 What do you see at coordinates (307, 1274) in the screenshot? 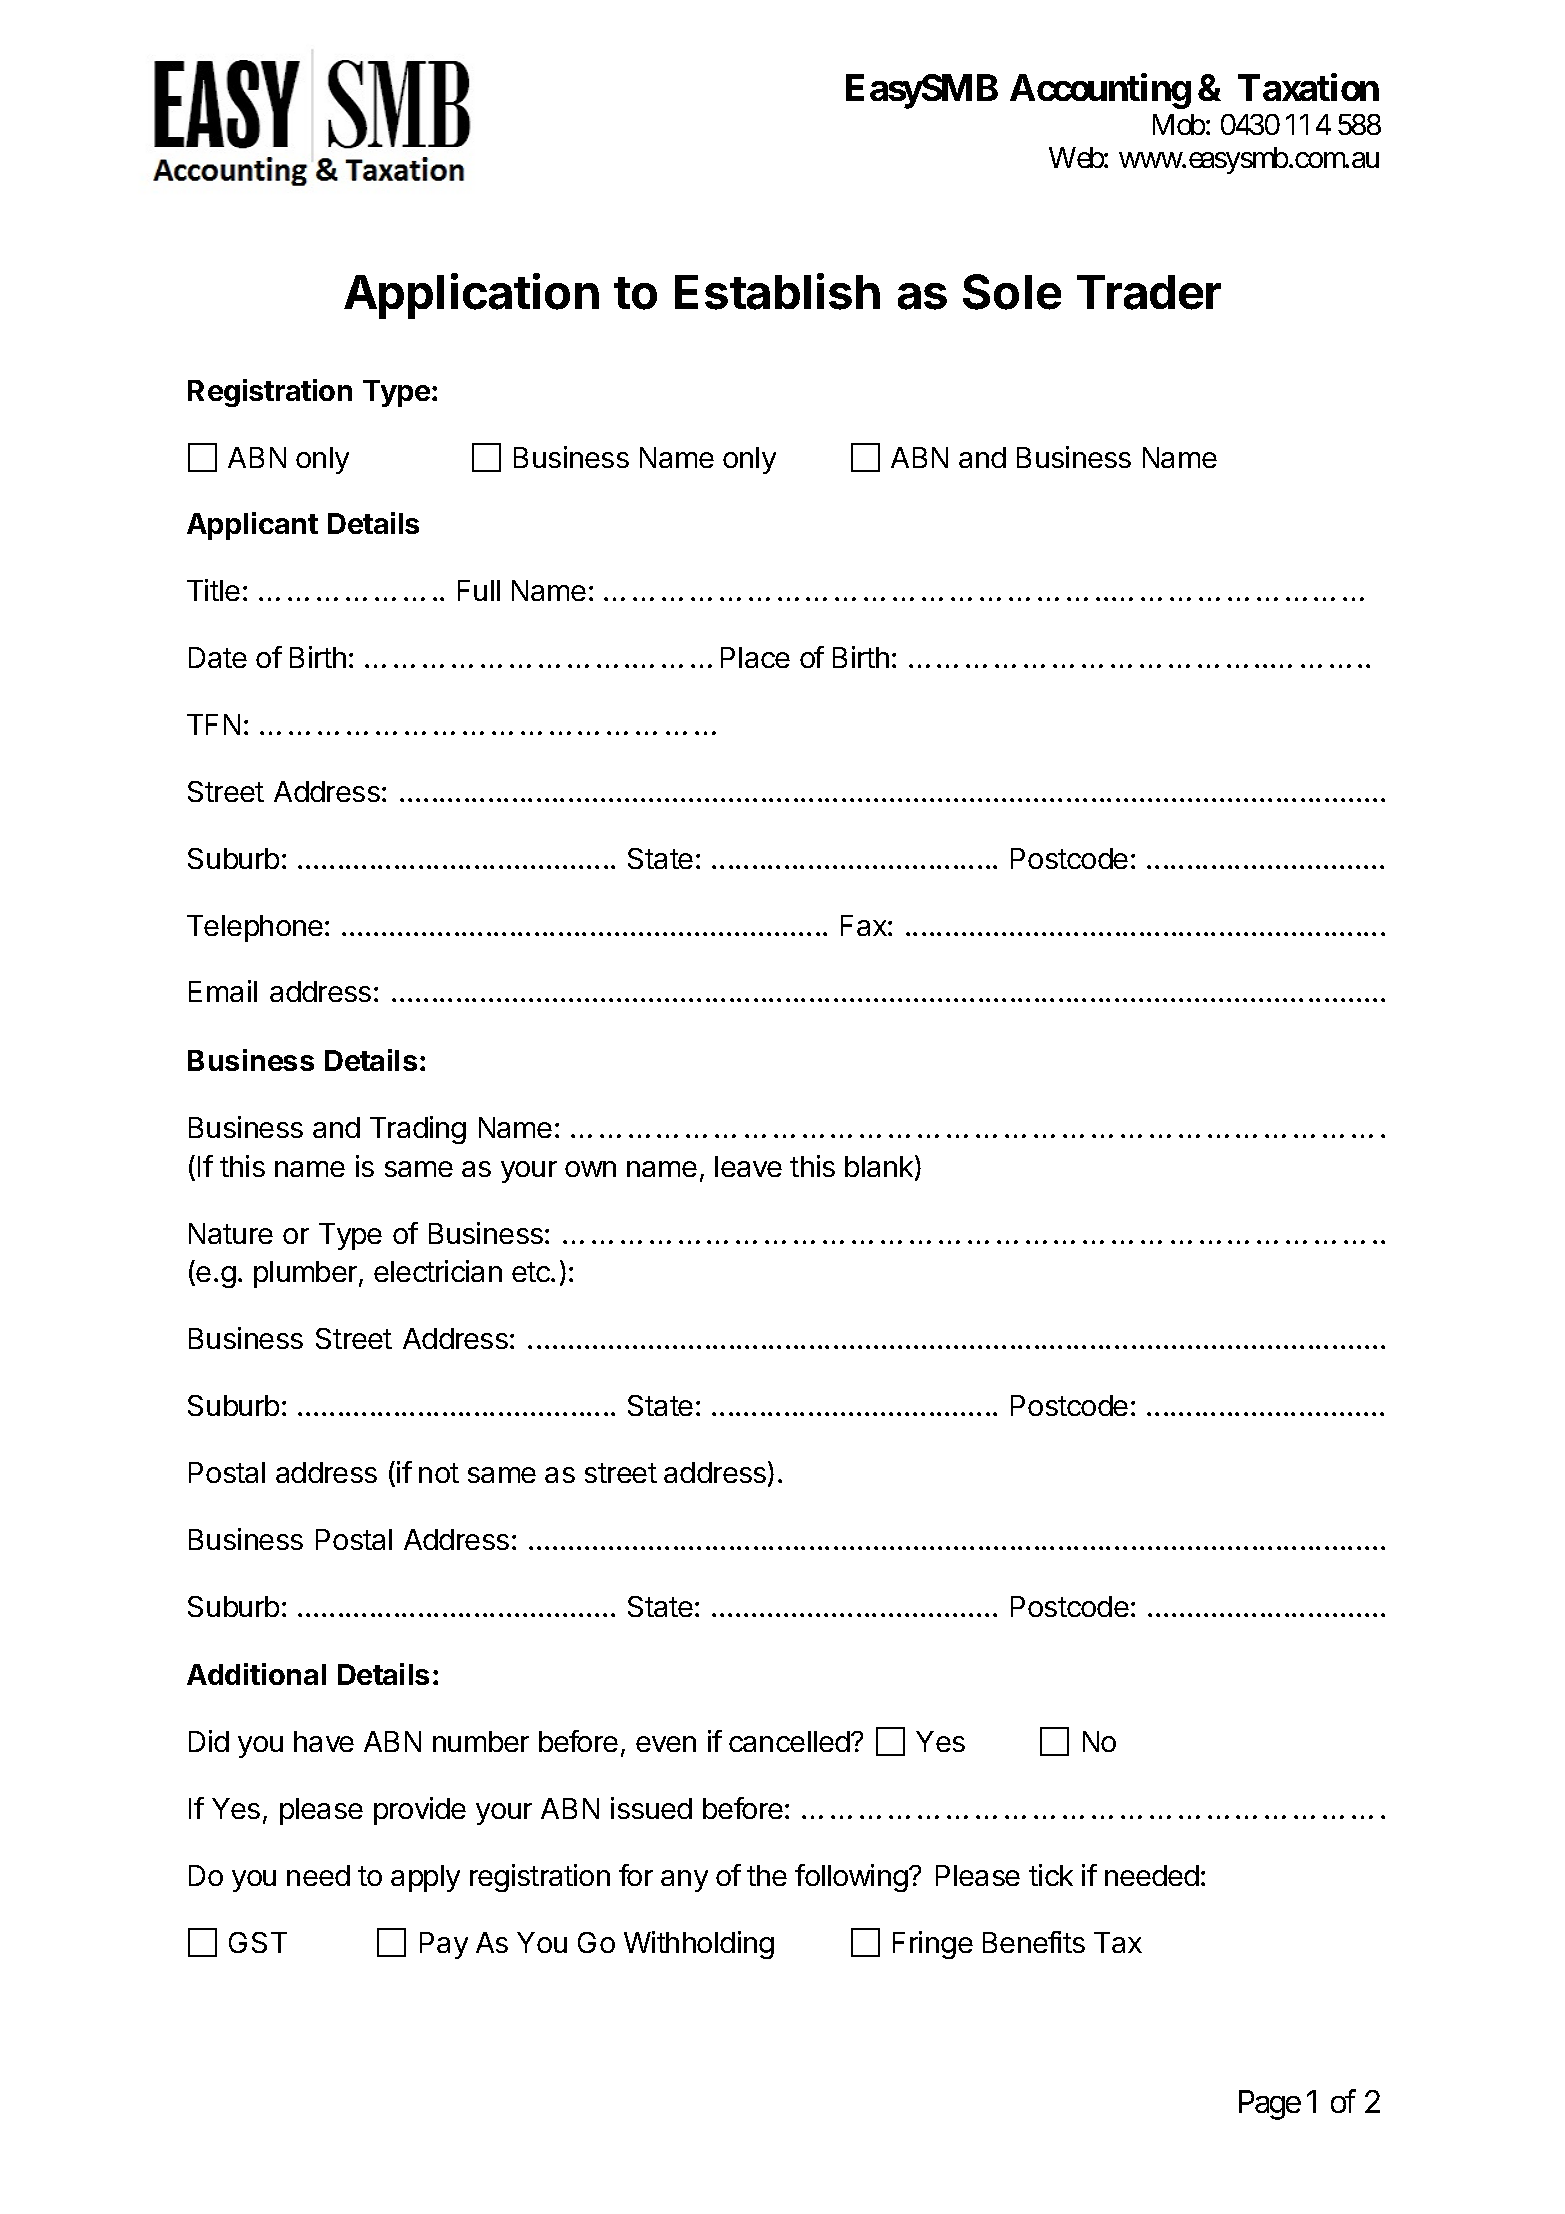
I see `plumber` at bounding box center [307, 1274].
